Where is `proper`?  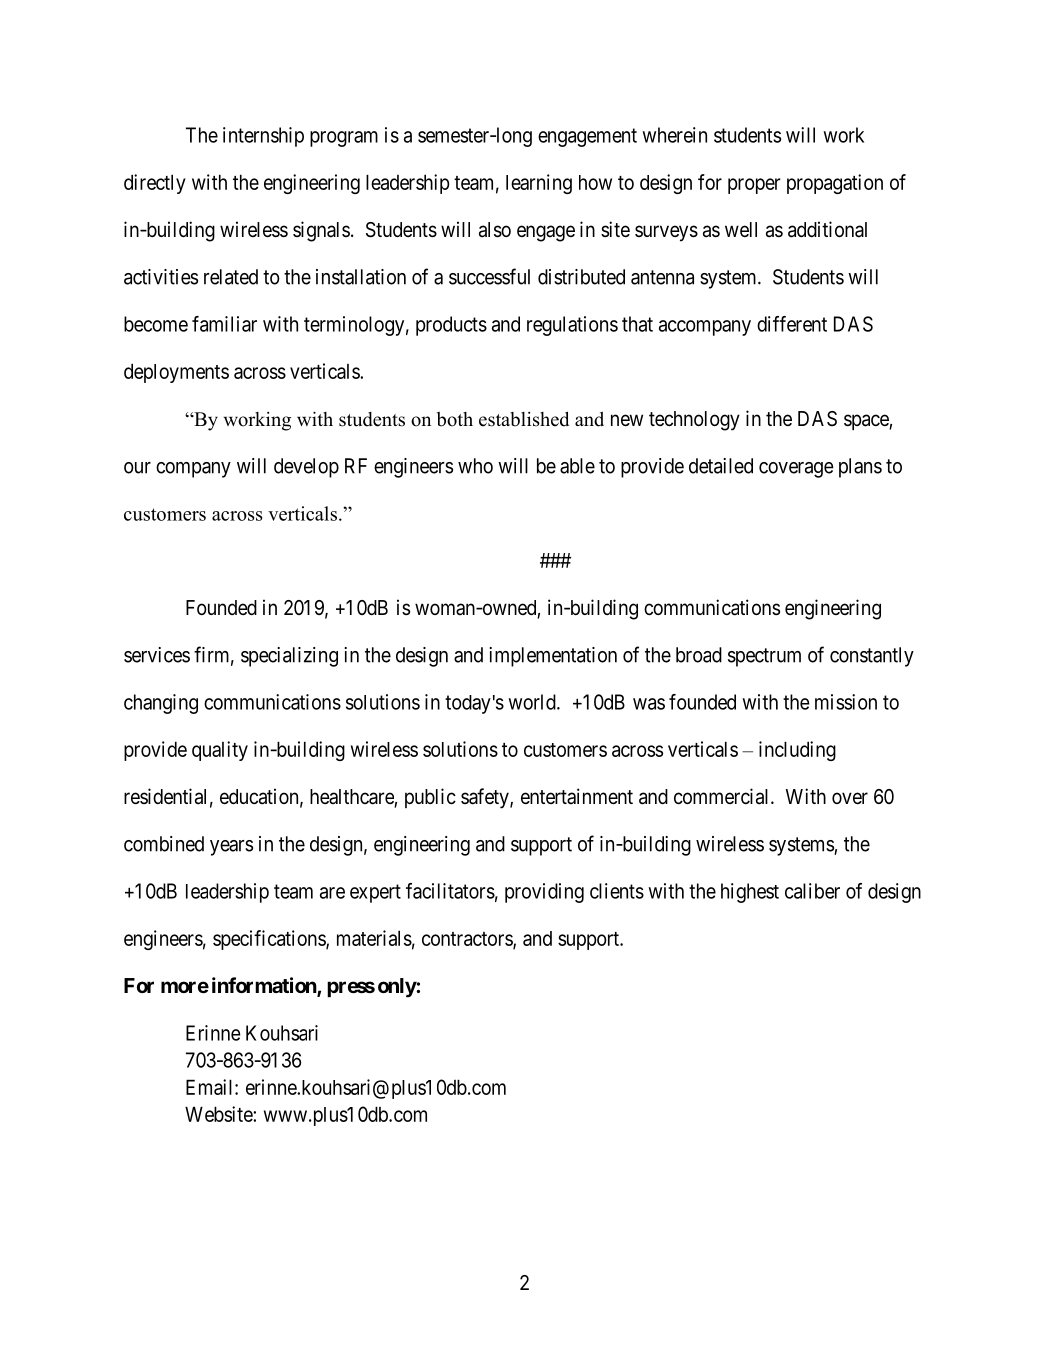
proper is located at coordinates (754, 186).
